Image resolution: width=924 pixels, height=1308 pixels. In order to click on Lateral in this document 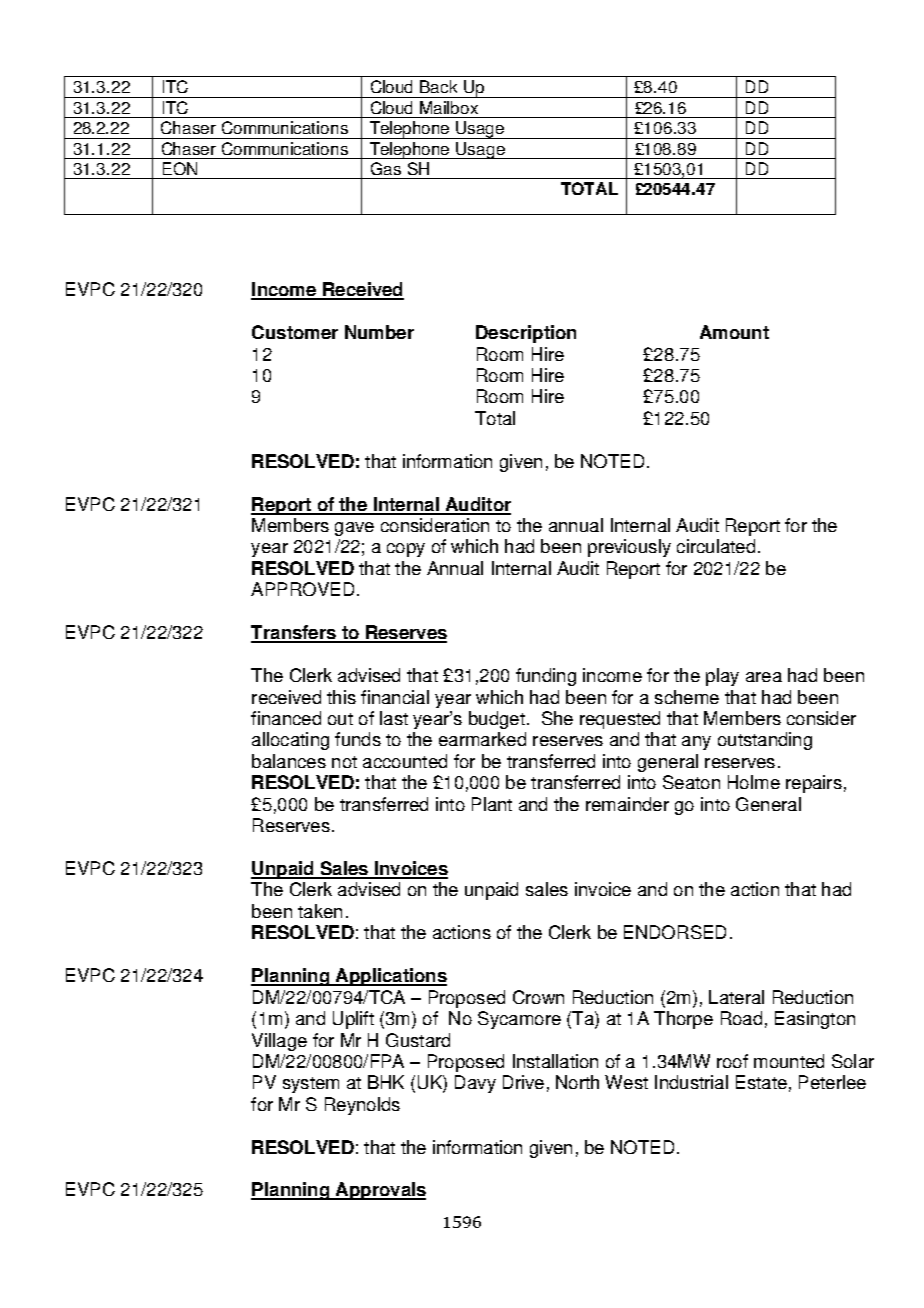, I will do `click(736, 997)`.
